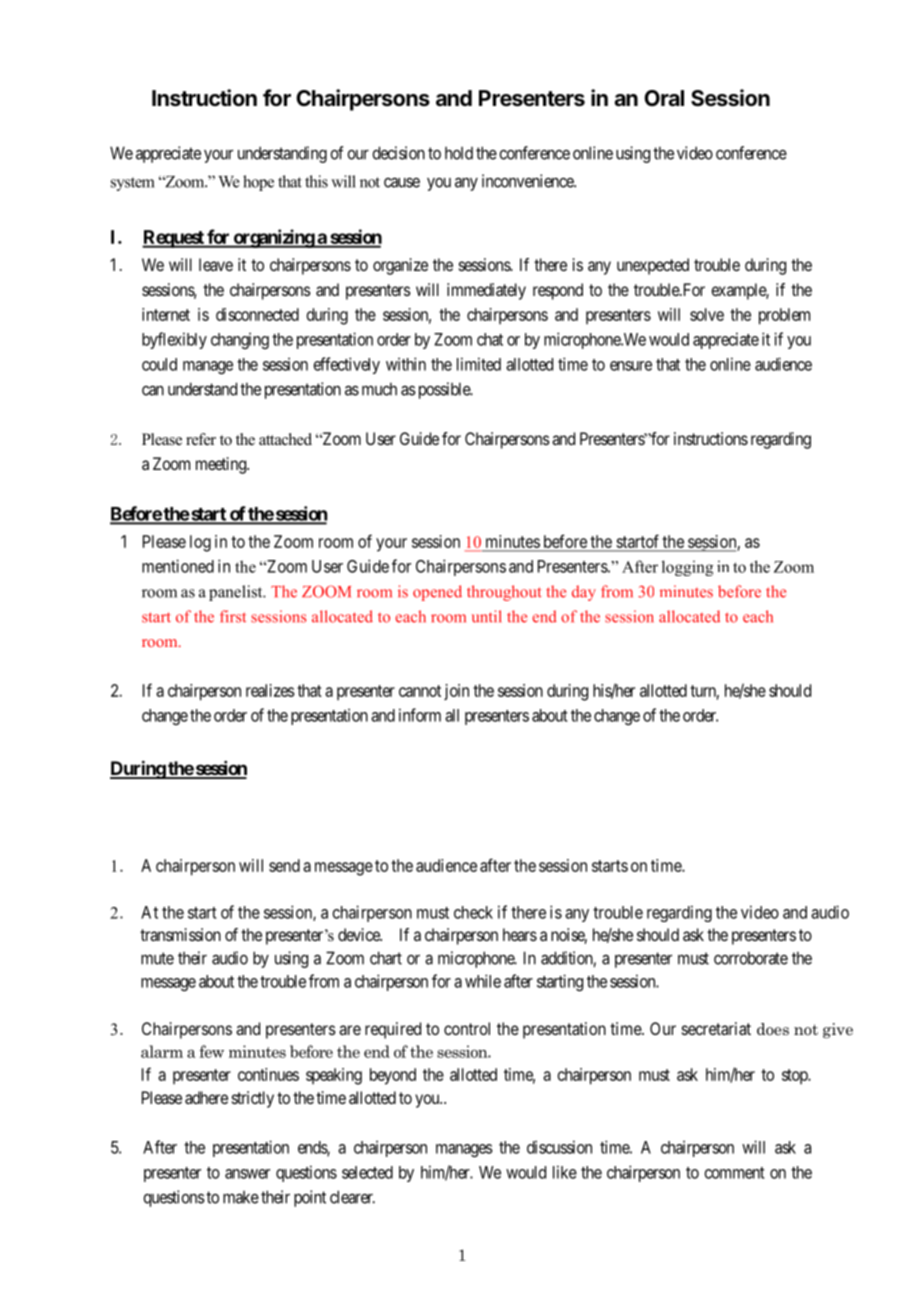  I want to click on Oral, so click(664, 98).
